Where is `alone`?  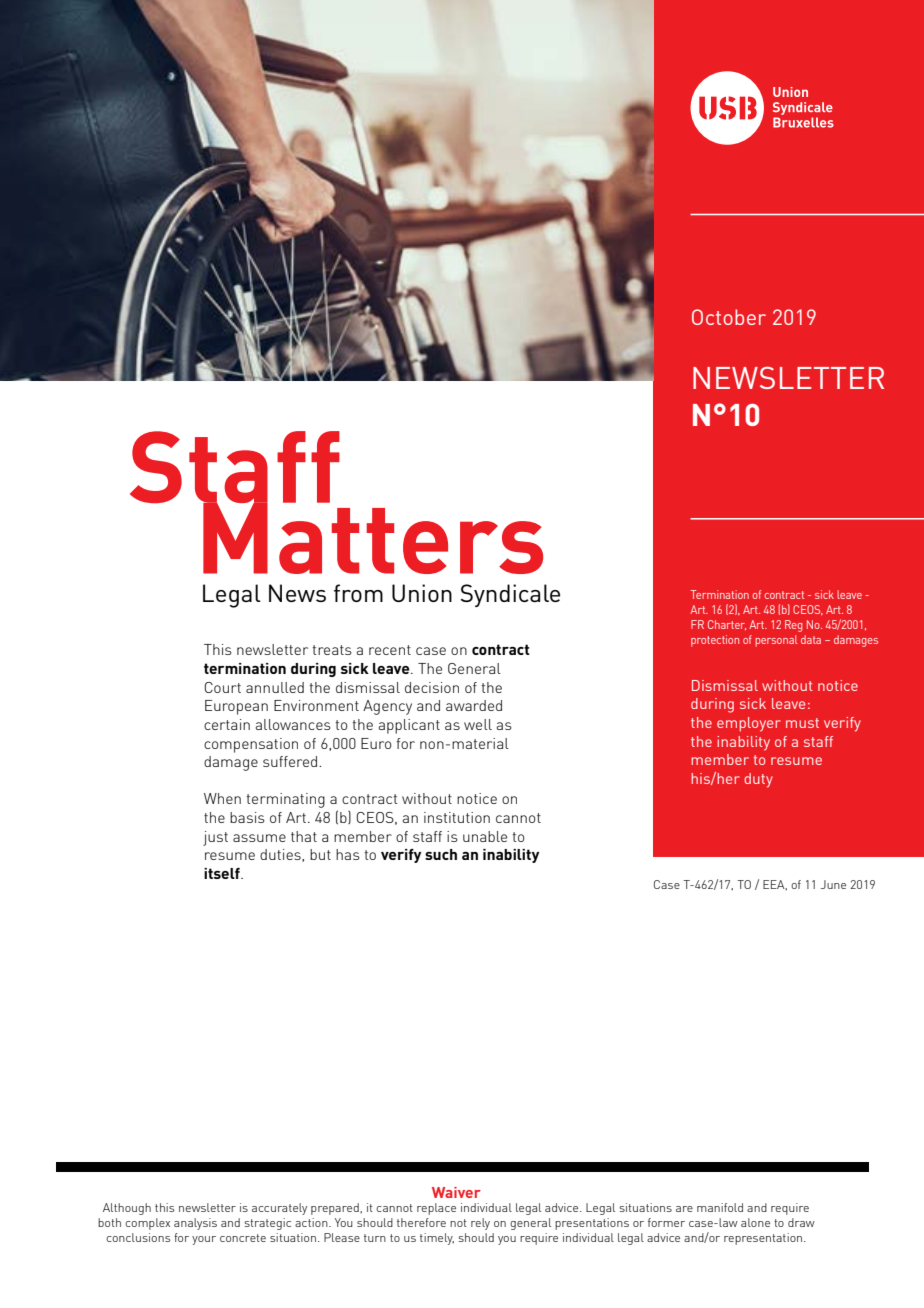 alone is located at coordinates (755, 1222).
